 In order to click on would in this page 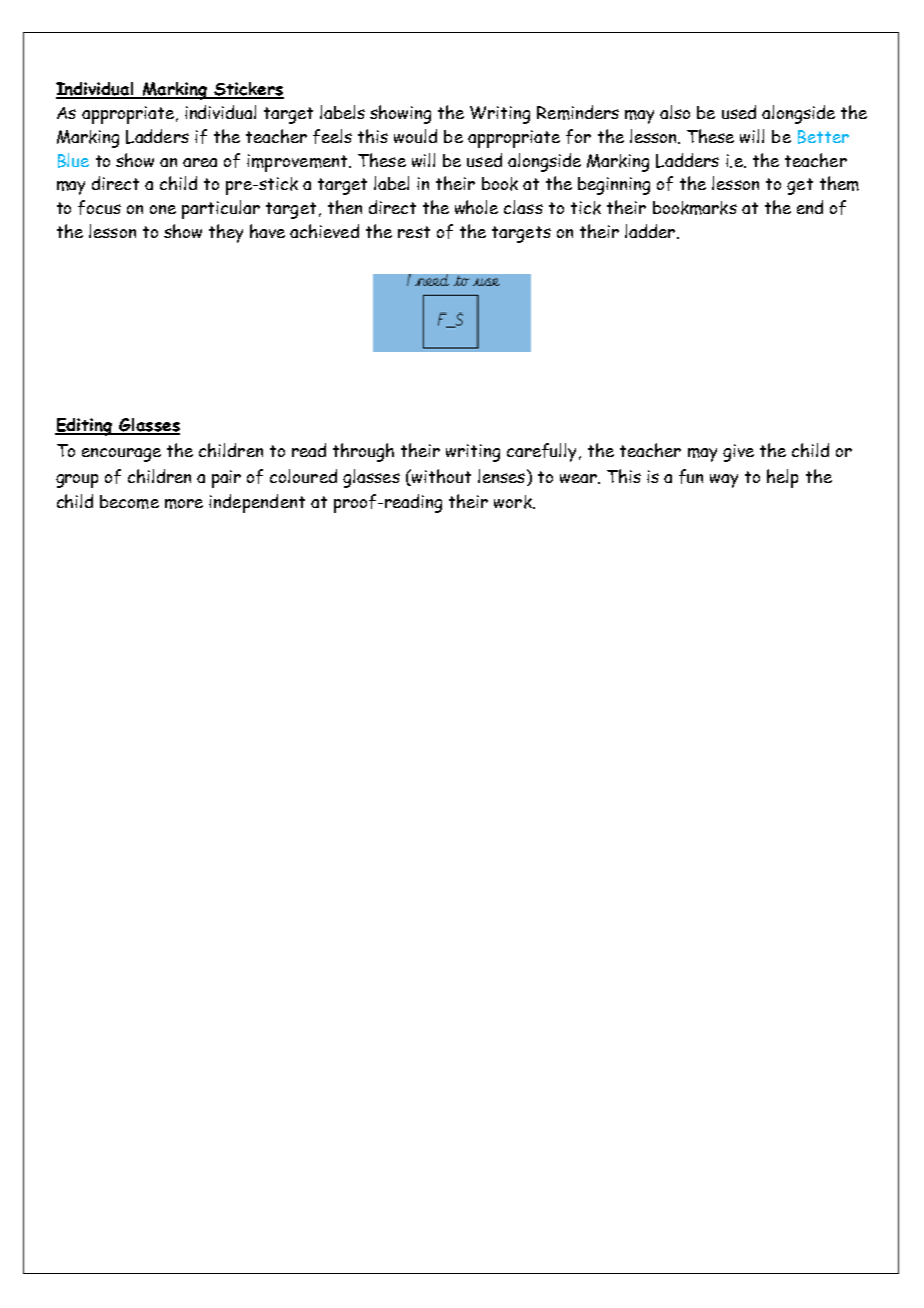, I will do `click(415, 136)`.
